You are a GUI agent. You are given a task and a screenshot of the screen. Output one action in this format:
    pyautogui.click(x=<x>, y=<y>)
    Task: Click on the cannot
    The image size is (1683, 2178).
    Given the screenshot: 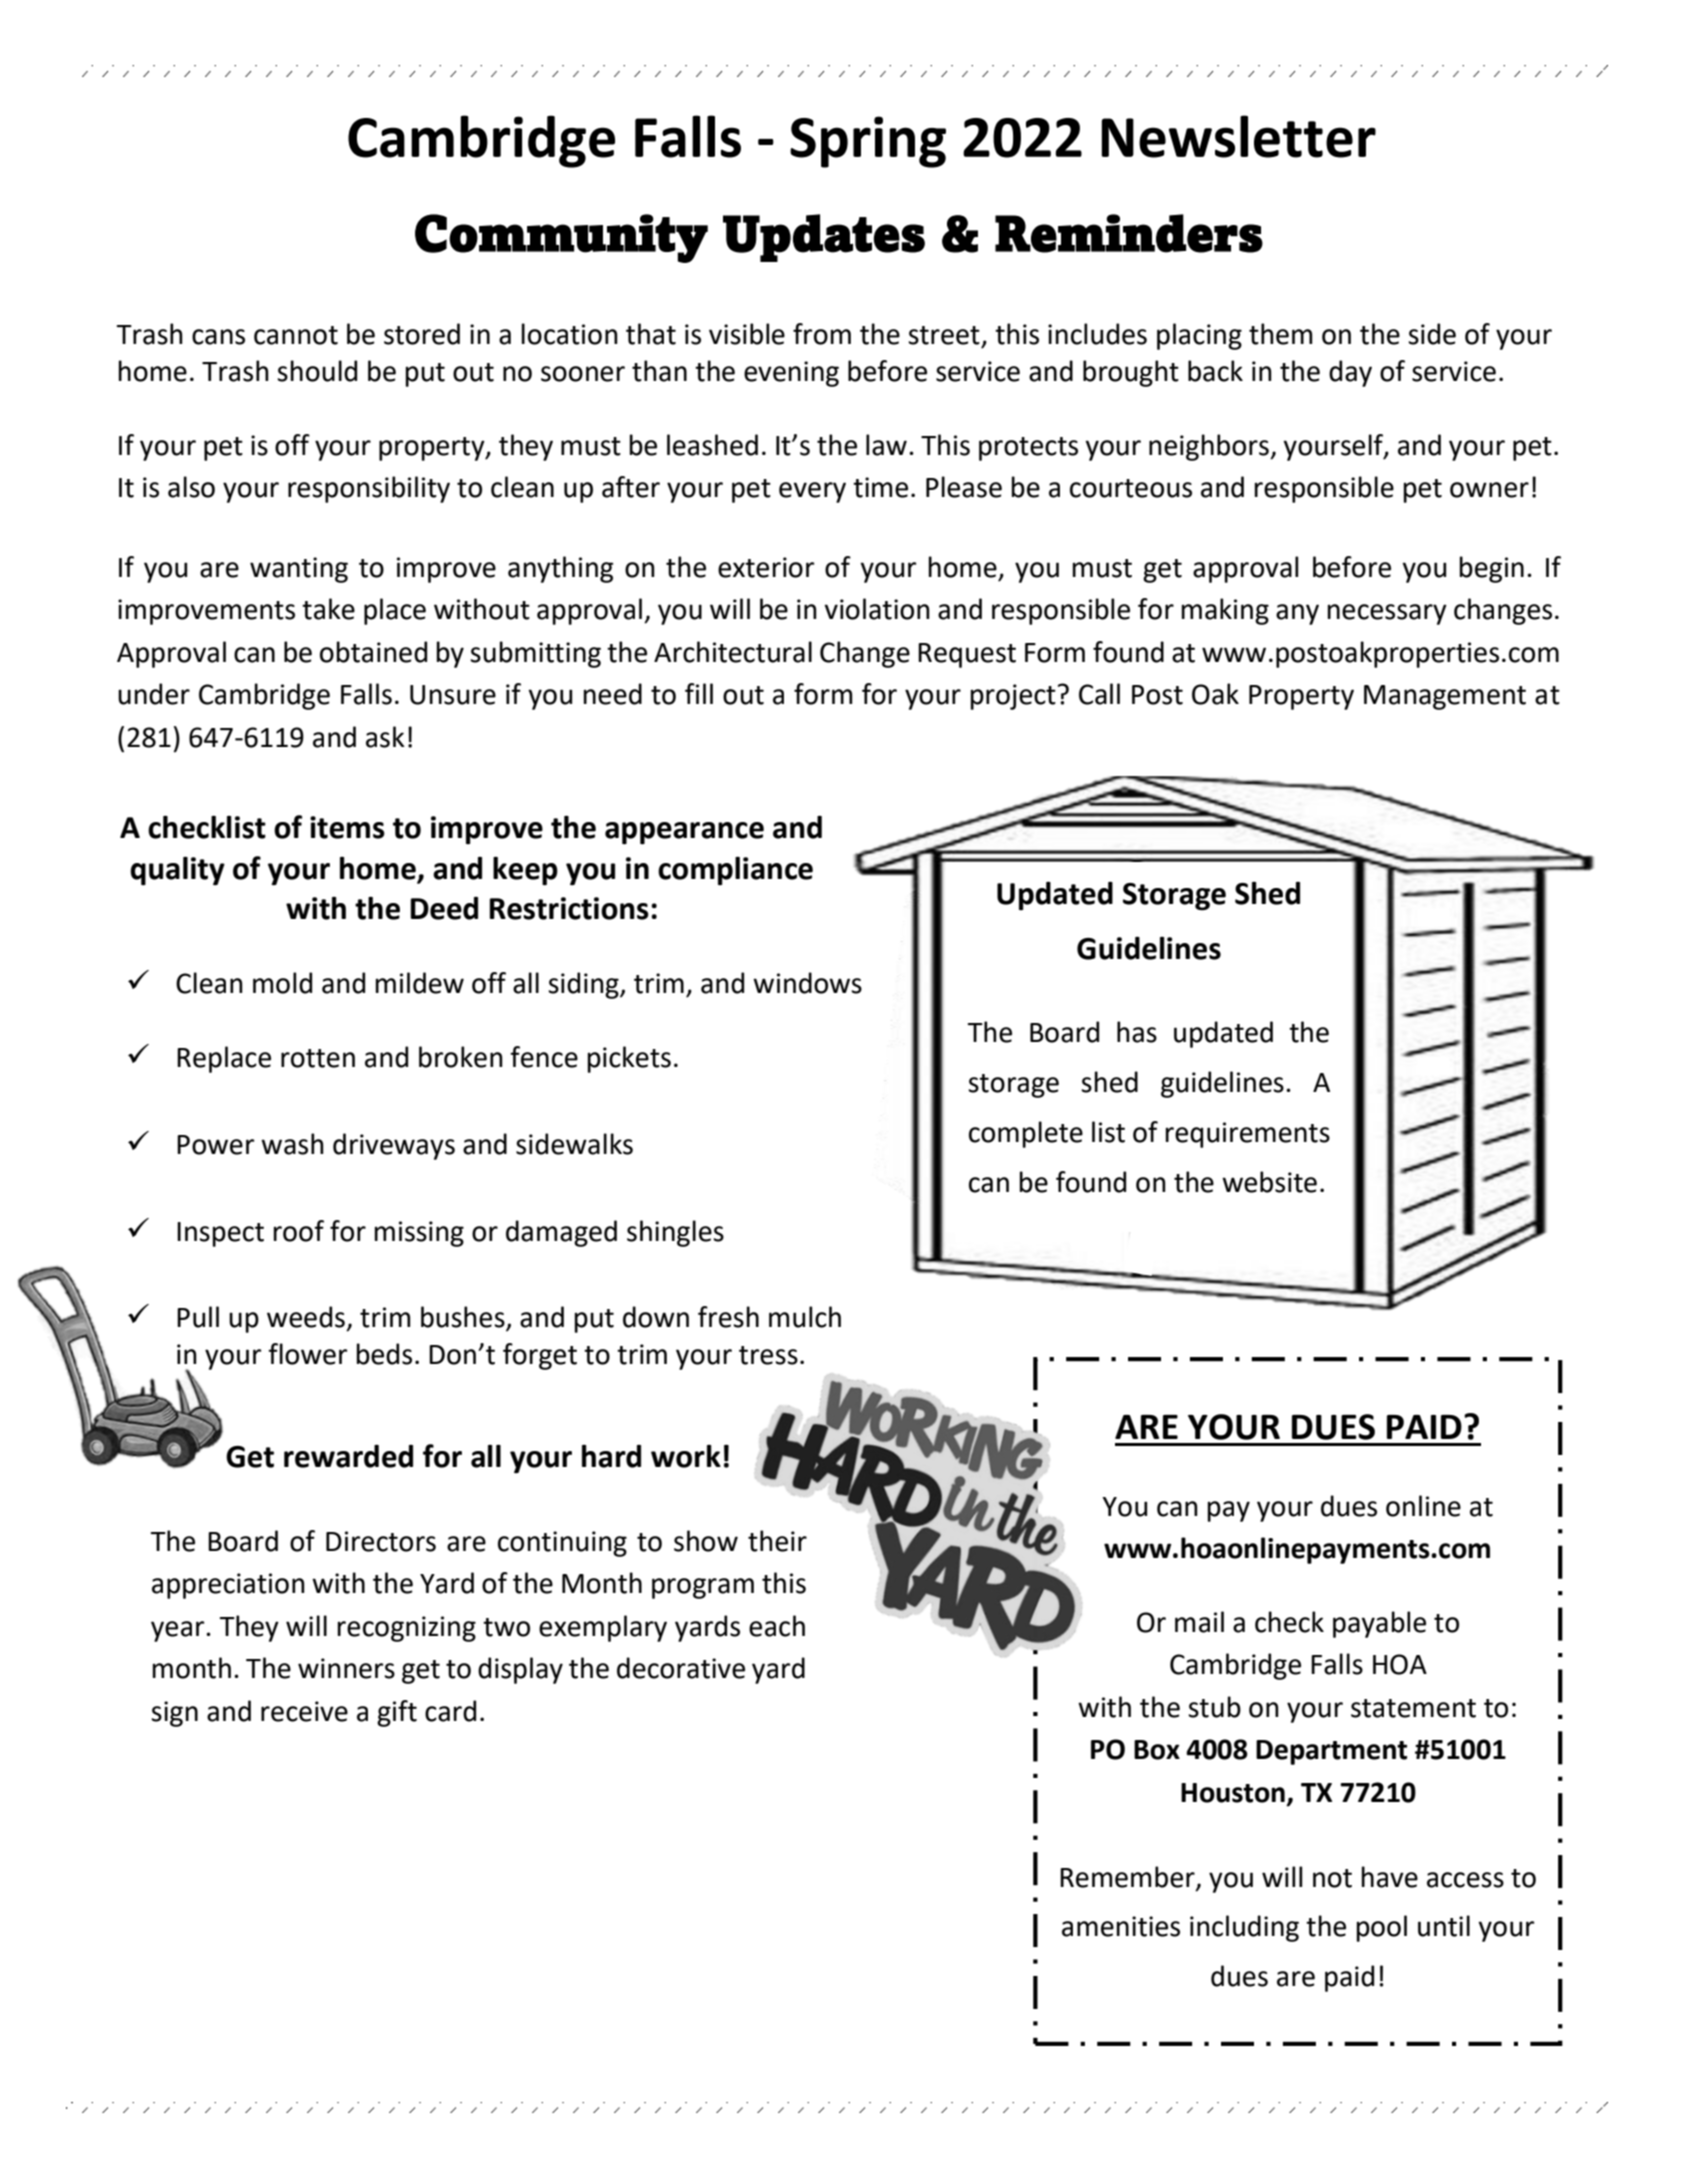 What is the action you would take?
    pyautogui.click(x=296, y=335)
